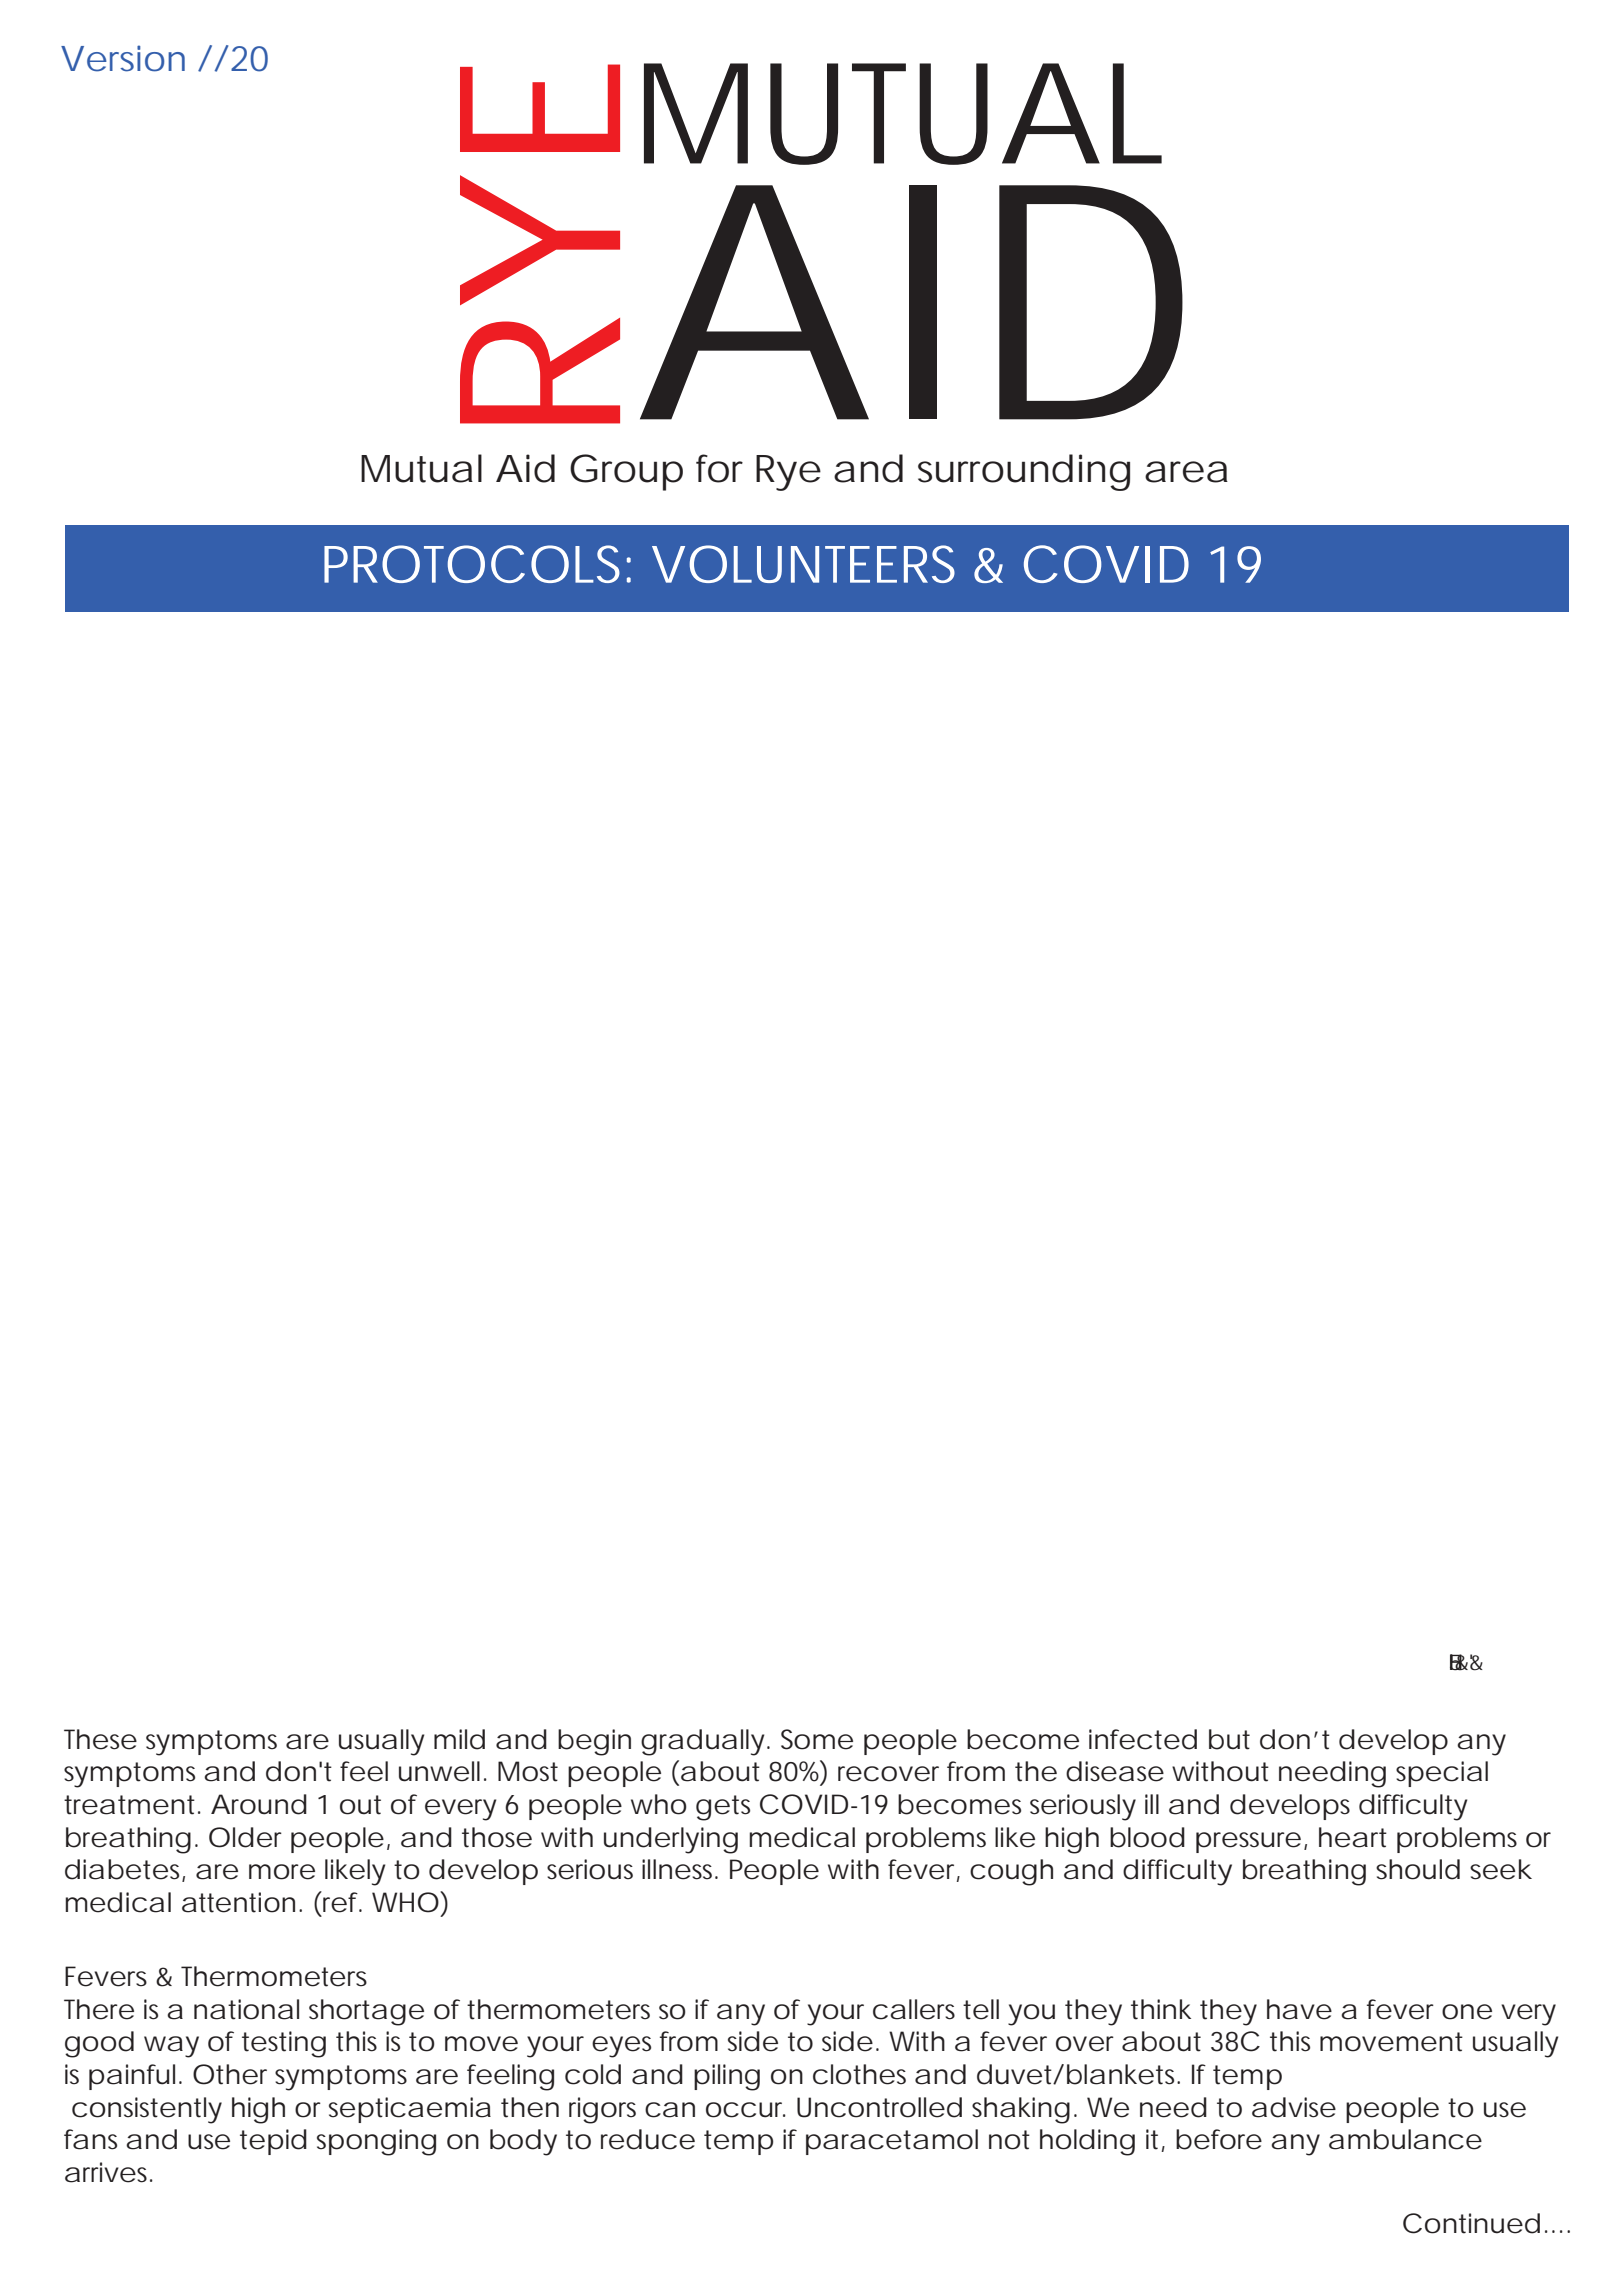 The height and width of the screenshot is (2292, 1620). What do you see at coordinates (746, 2110) in the screenshot?
I see `occur` at bounding box center [746, 2110].
